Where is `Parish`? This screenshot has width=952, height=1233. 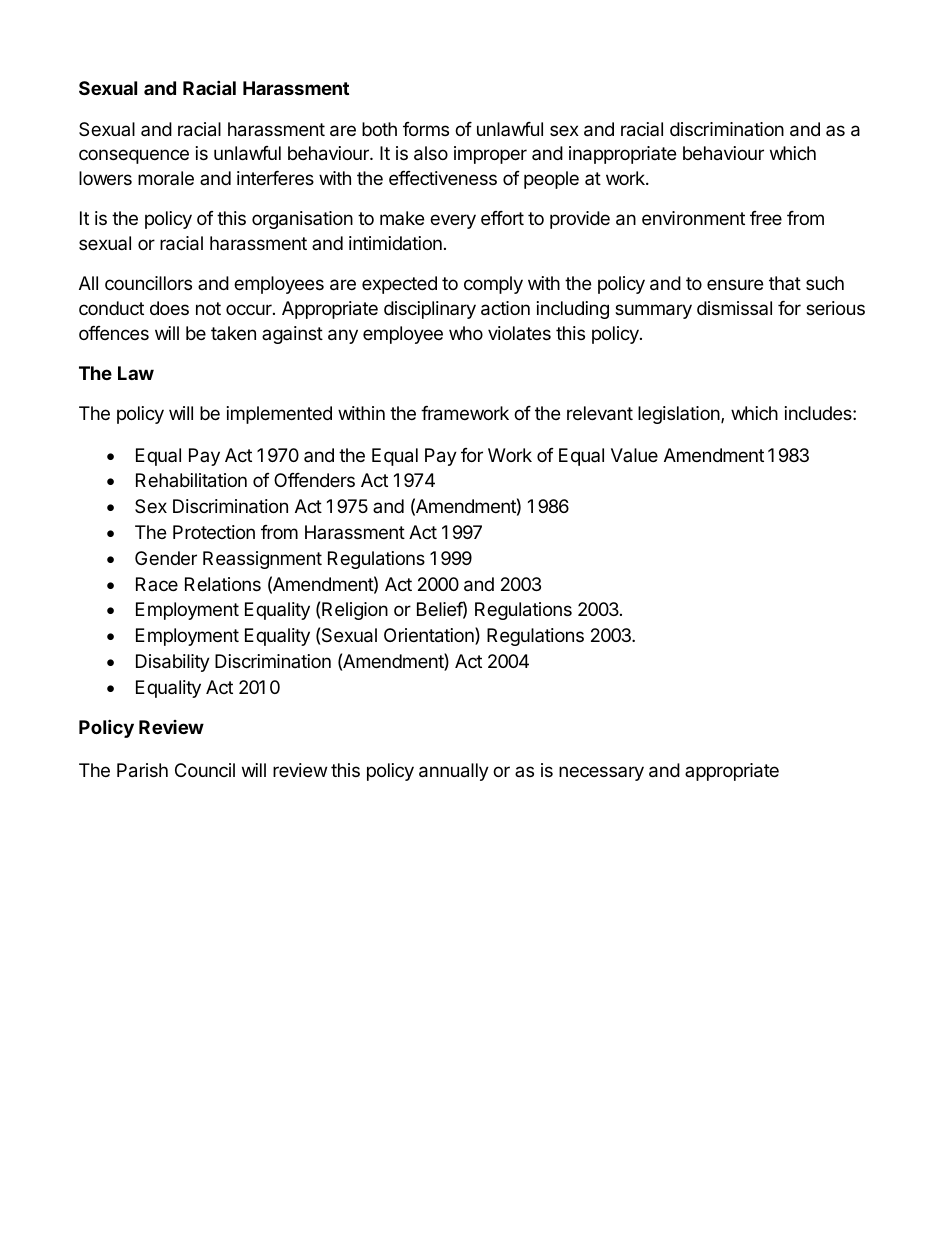 Parish is located at coordinates (142, 770).
